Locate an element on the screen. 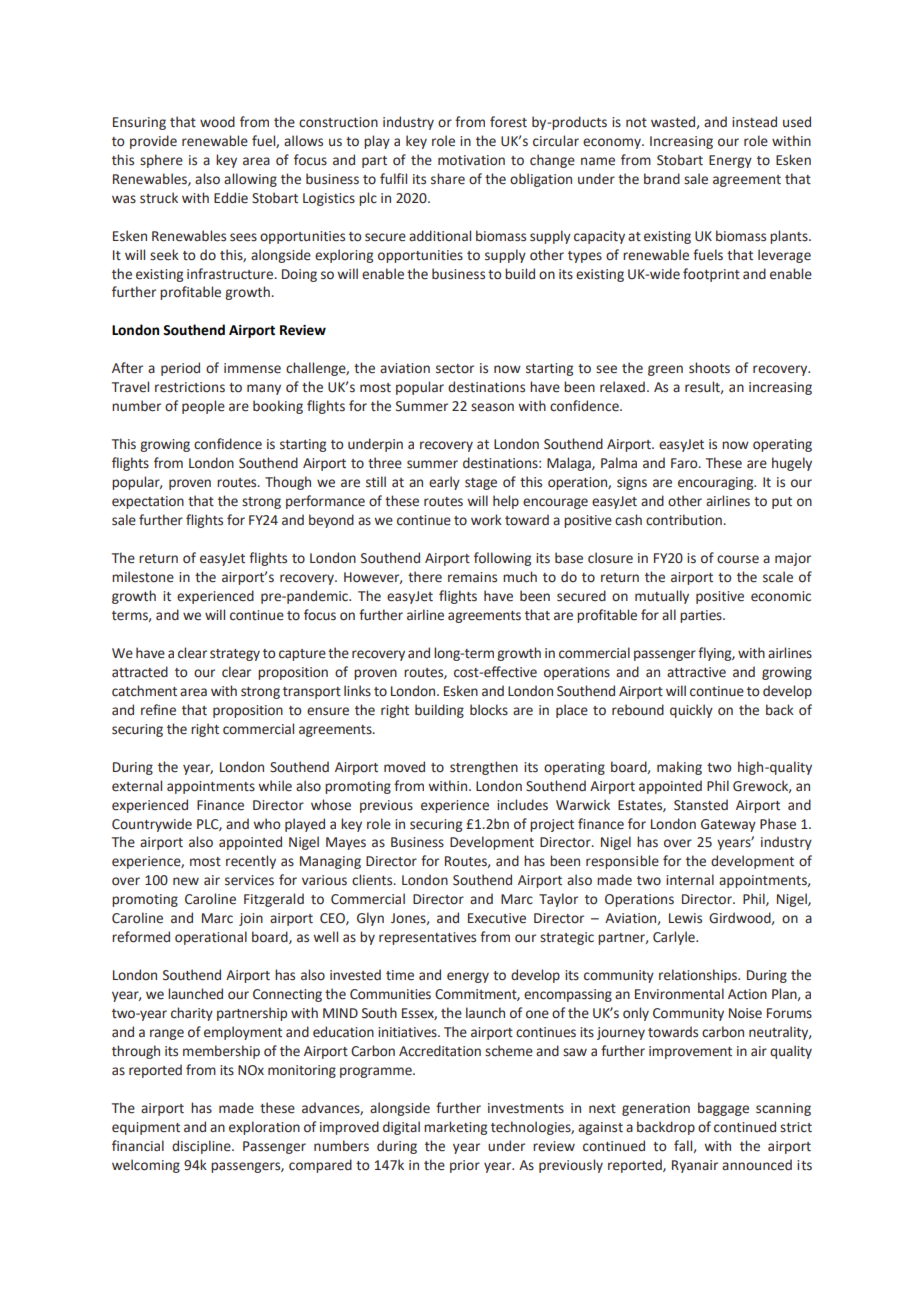  instead is located at coordinates (754, 122).
